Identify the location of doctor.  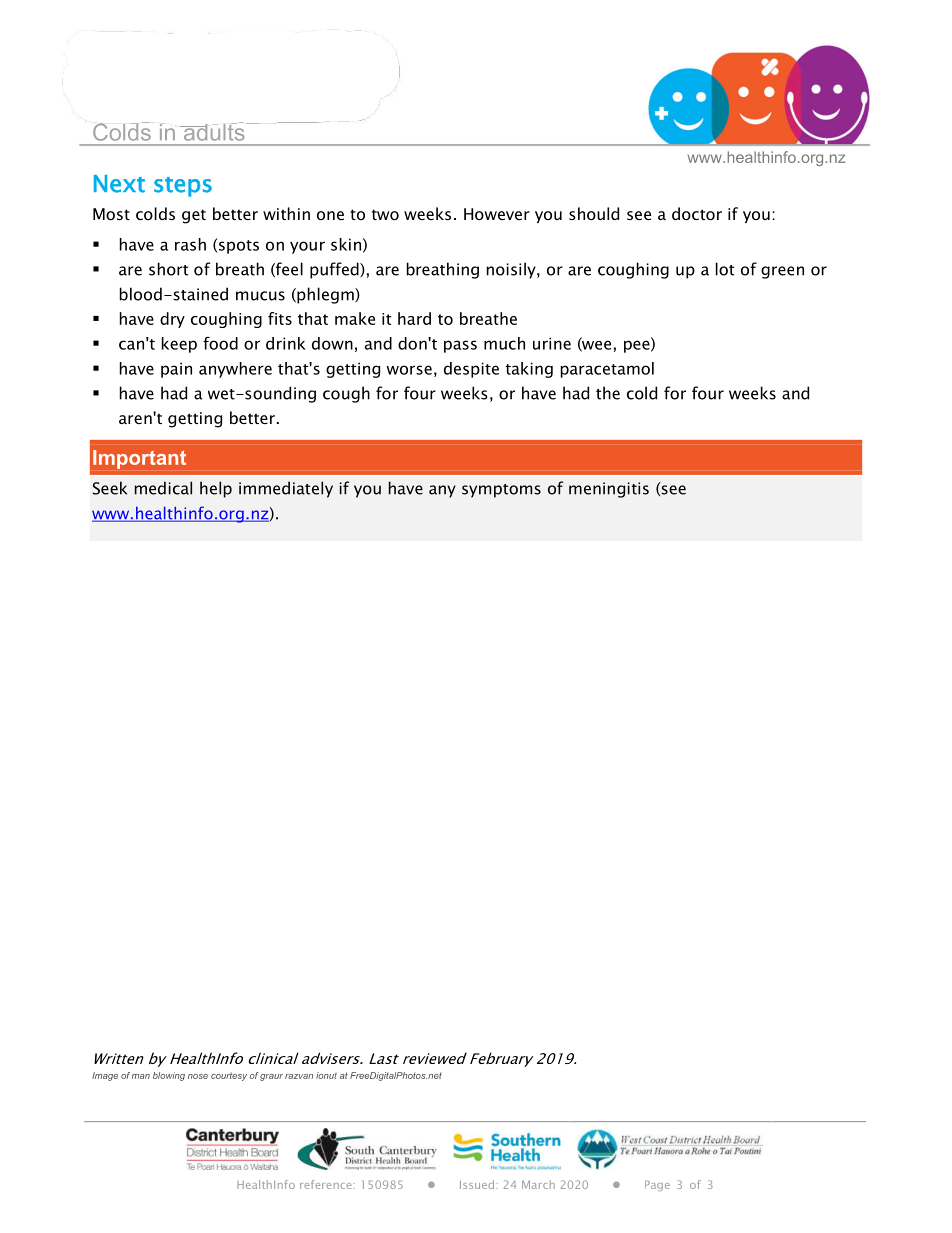
(697, 213).
